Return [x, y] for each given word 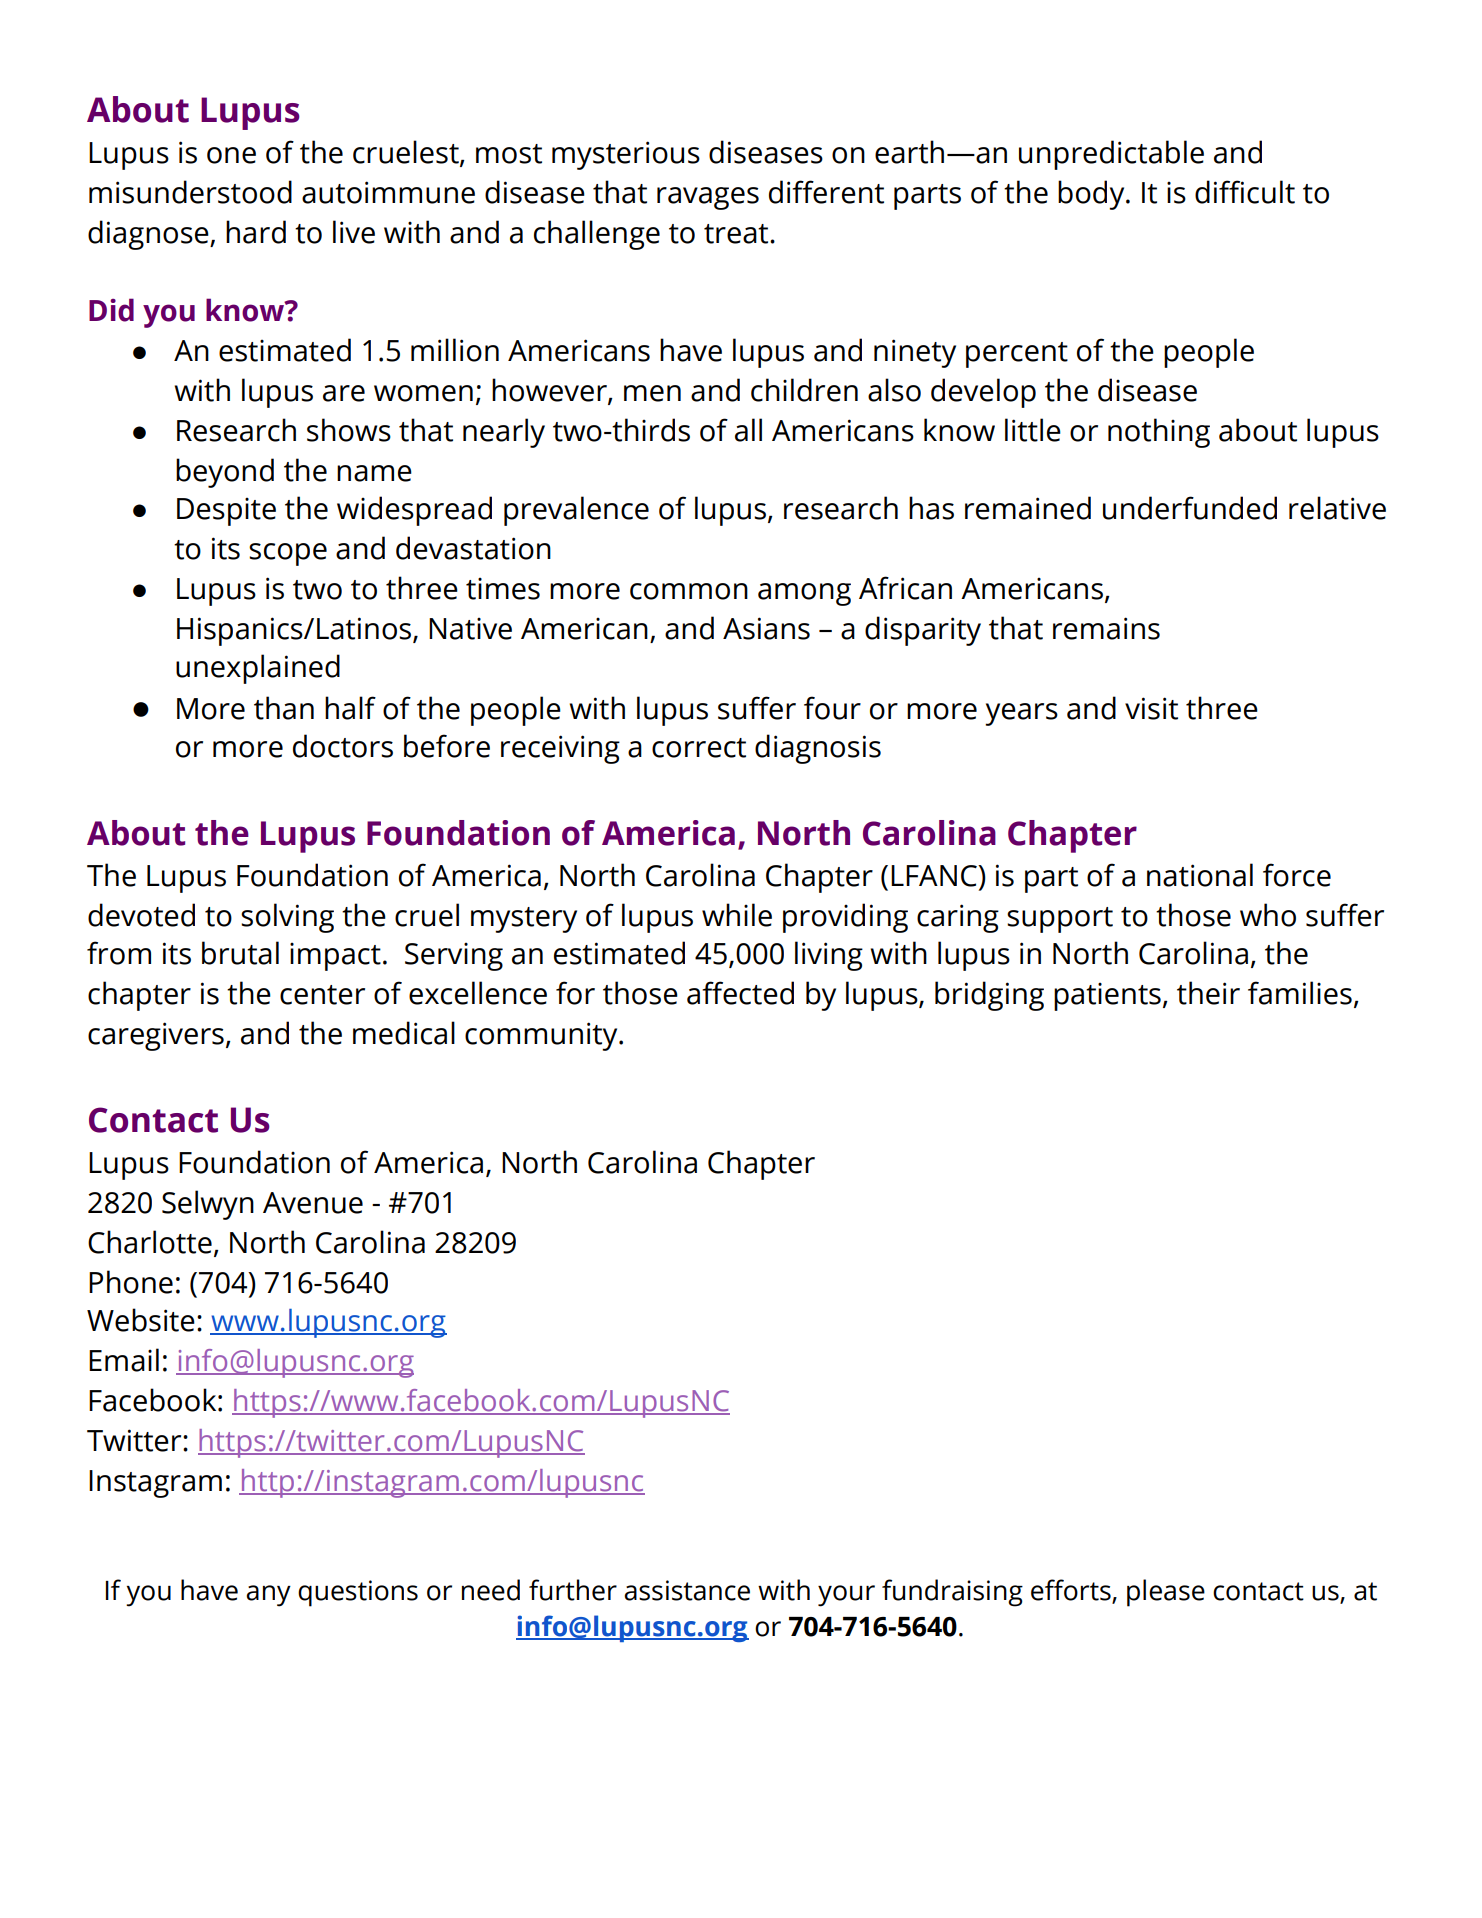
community [542, 1036]
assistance [687, 1590]
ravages [708, 198]
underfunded [1190, 508]
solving [287, 918]
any [268, 1596]
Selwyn [208, 1205]
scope [288, 554]
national [1200, 875]
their [1208, 993]
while [737, 915]
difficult [1245, 192]
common [689, 591]
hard [256, 232]
